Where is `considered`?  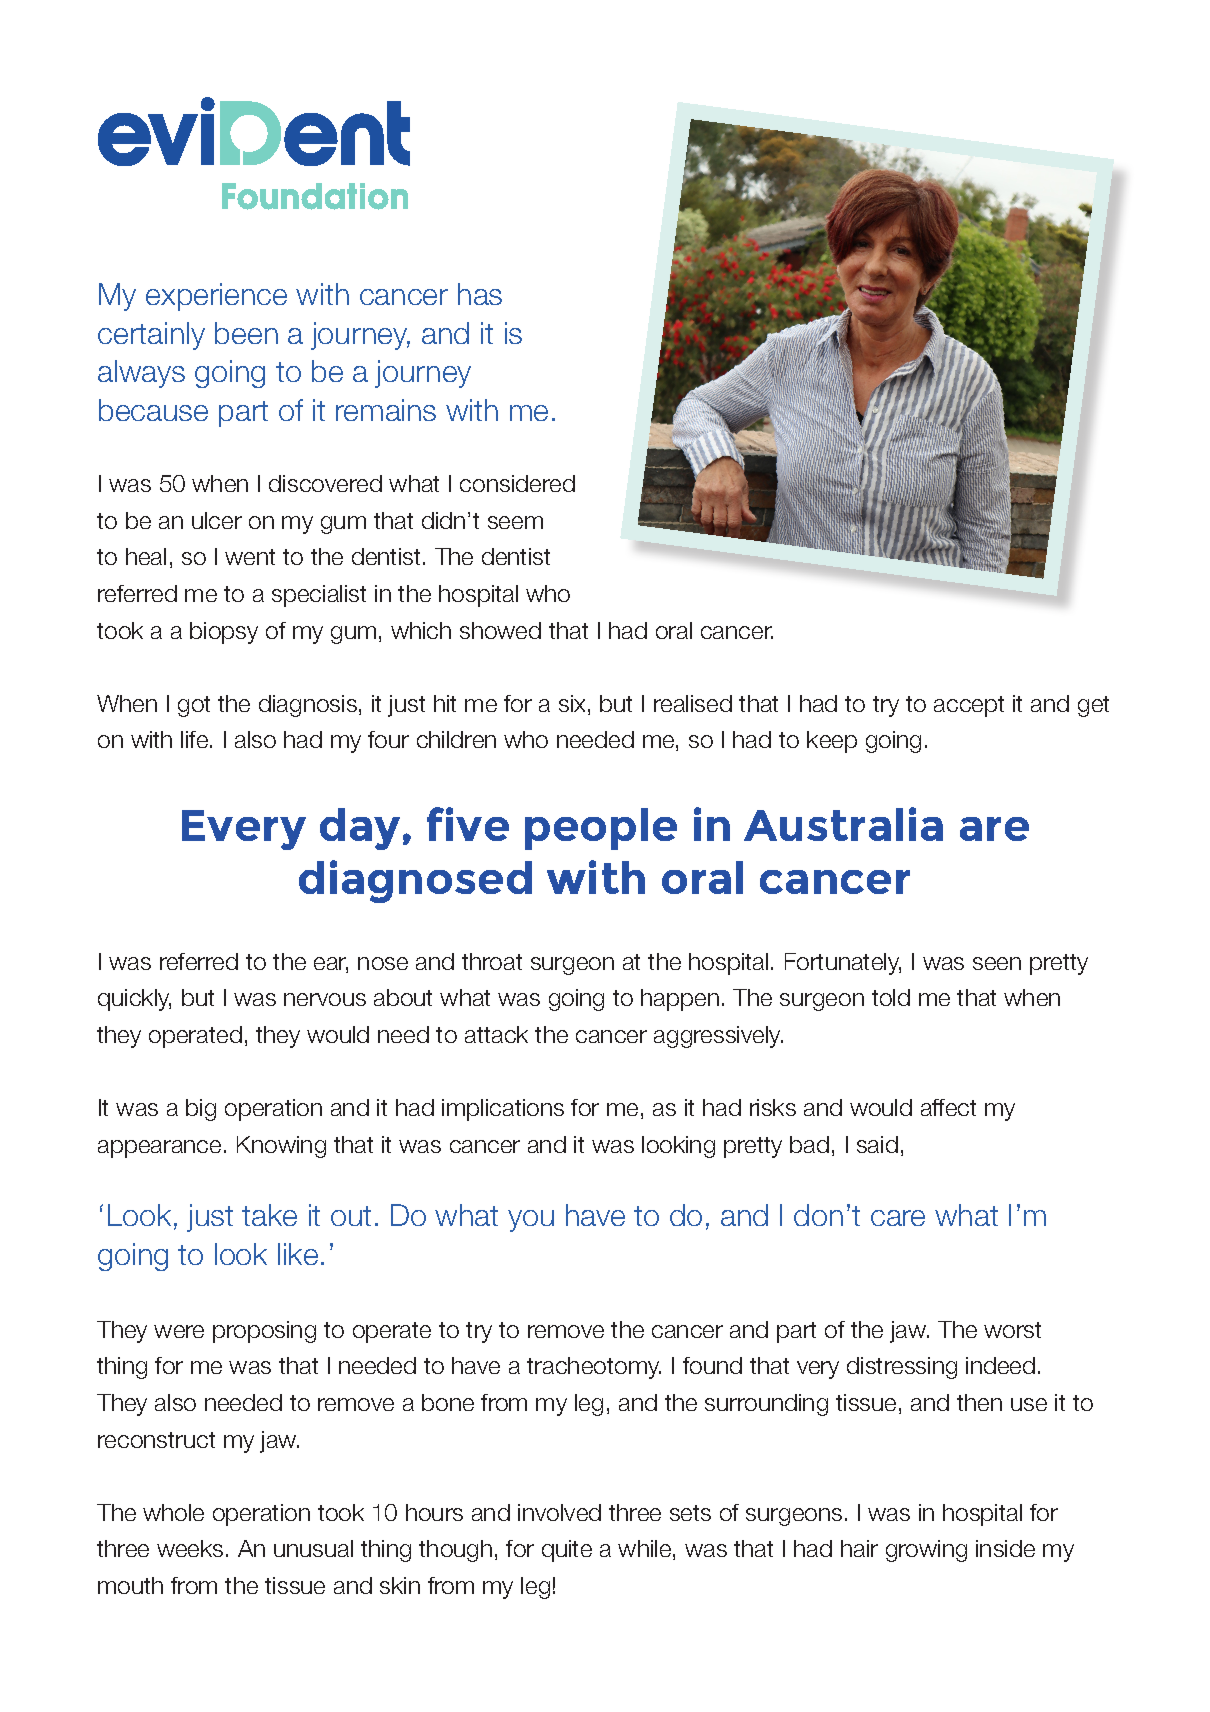 considered is located at coordinates (517, 483).
